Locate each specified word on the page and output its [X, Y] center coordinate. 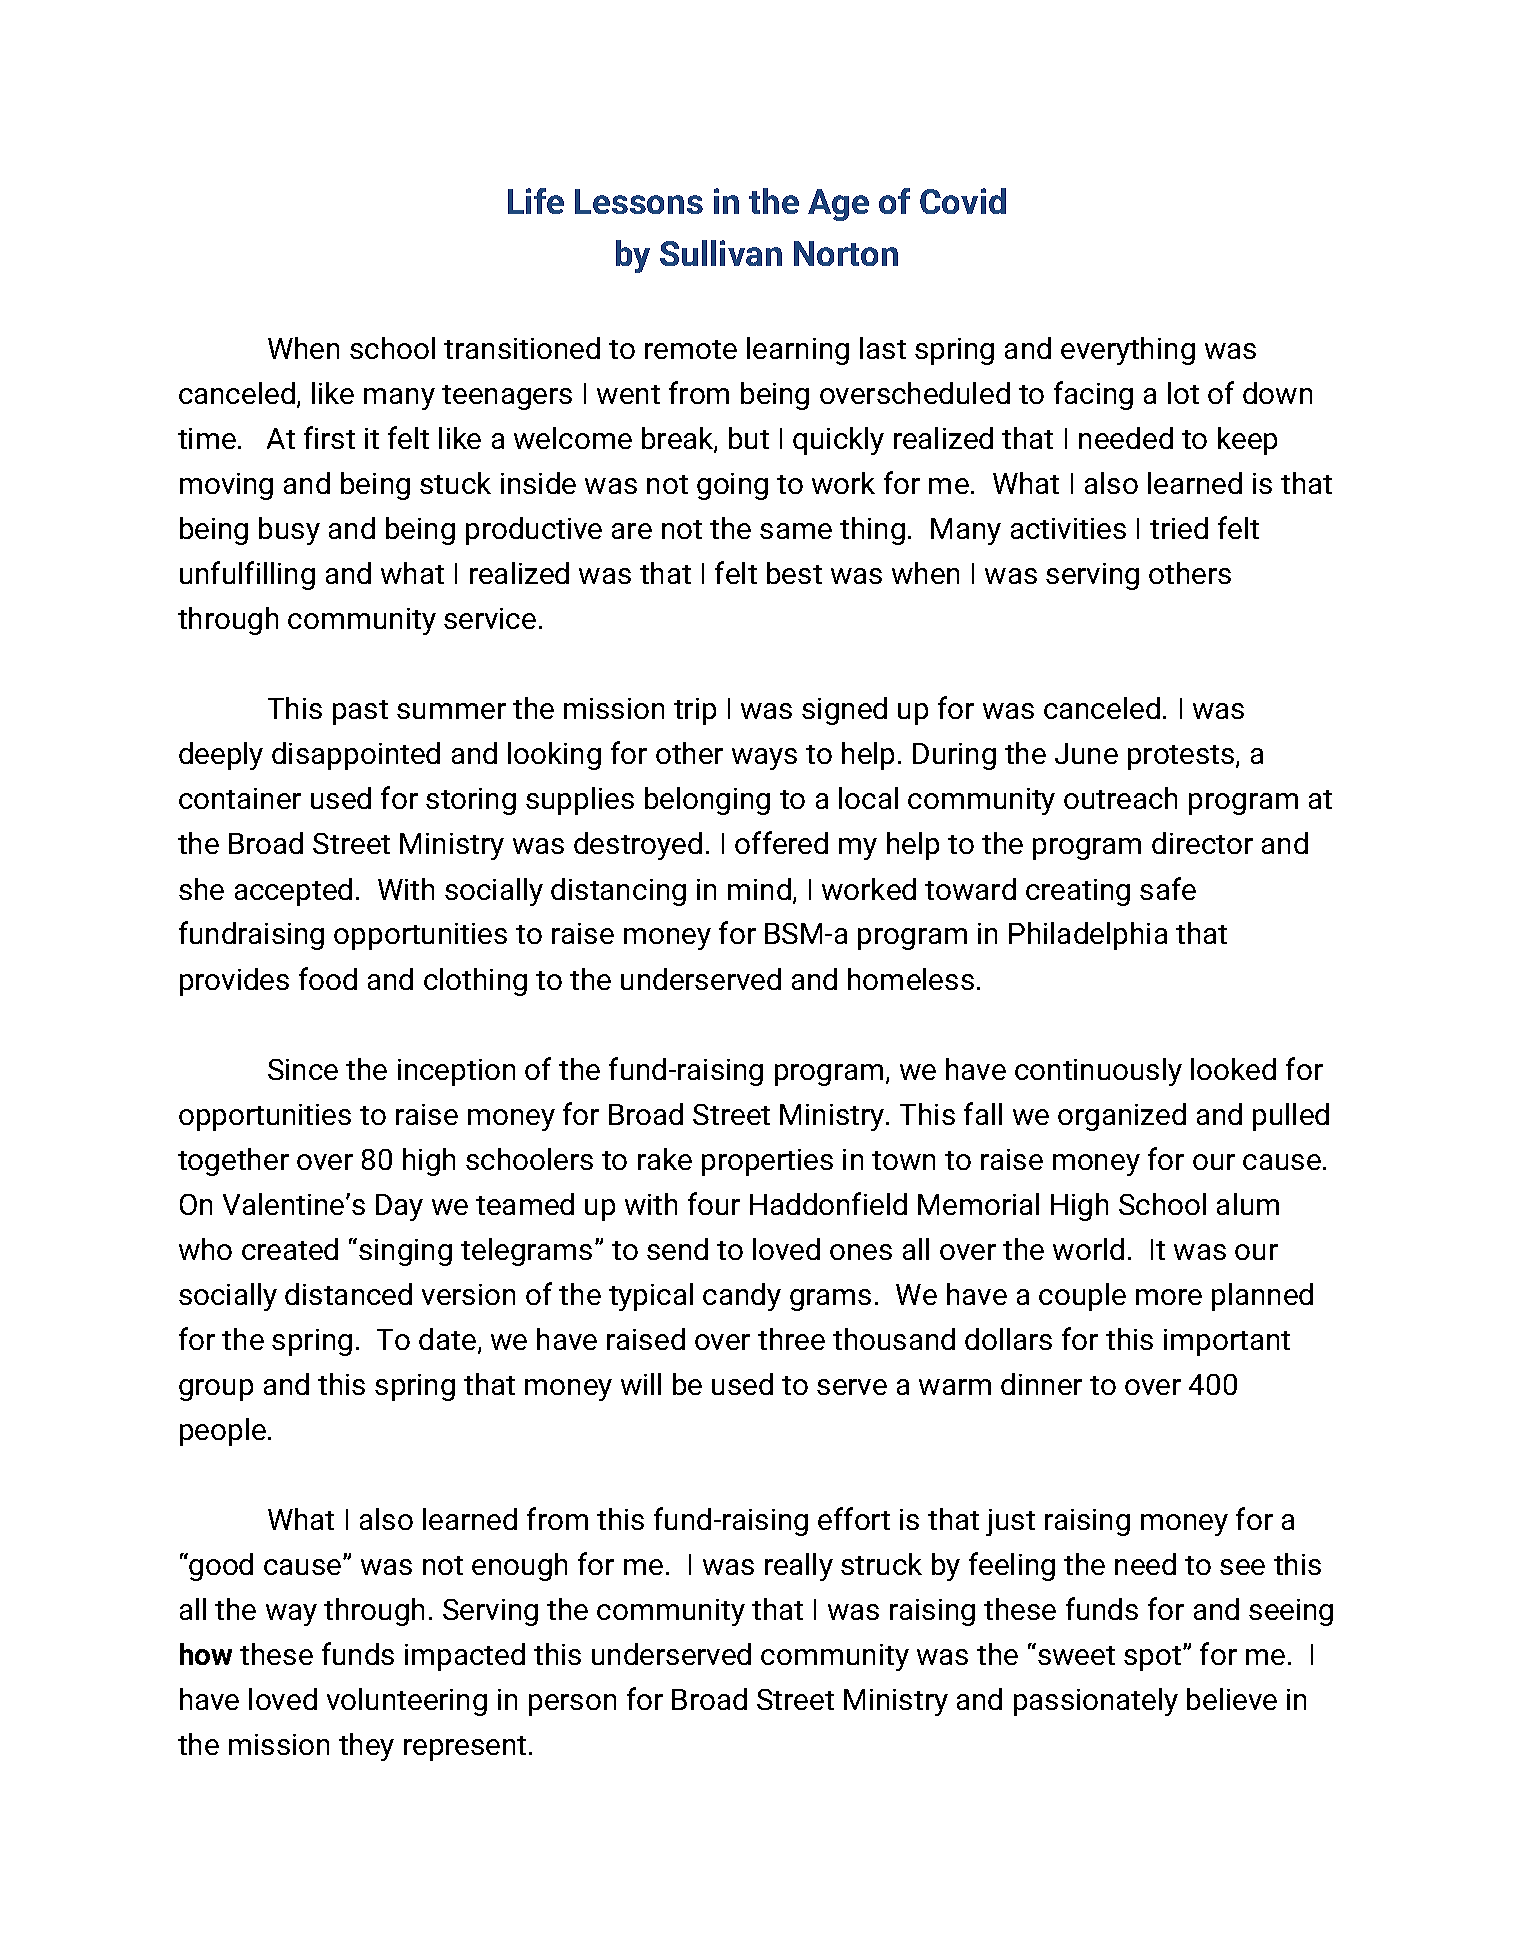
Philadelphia [1088, 936]
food [328, 978]
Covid [963, 201]
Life [536, 201]
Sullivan [721, 253]
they [366, 1747]
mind [759, 889]
